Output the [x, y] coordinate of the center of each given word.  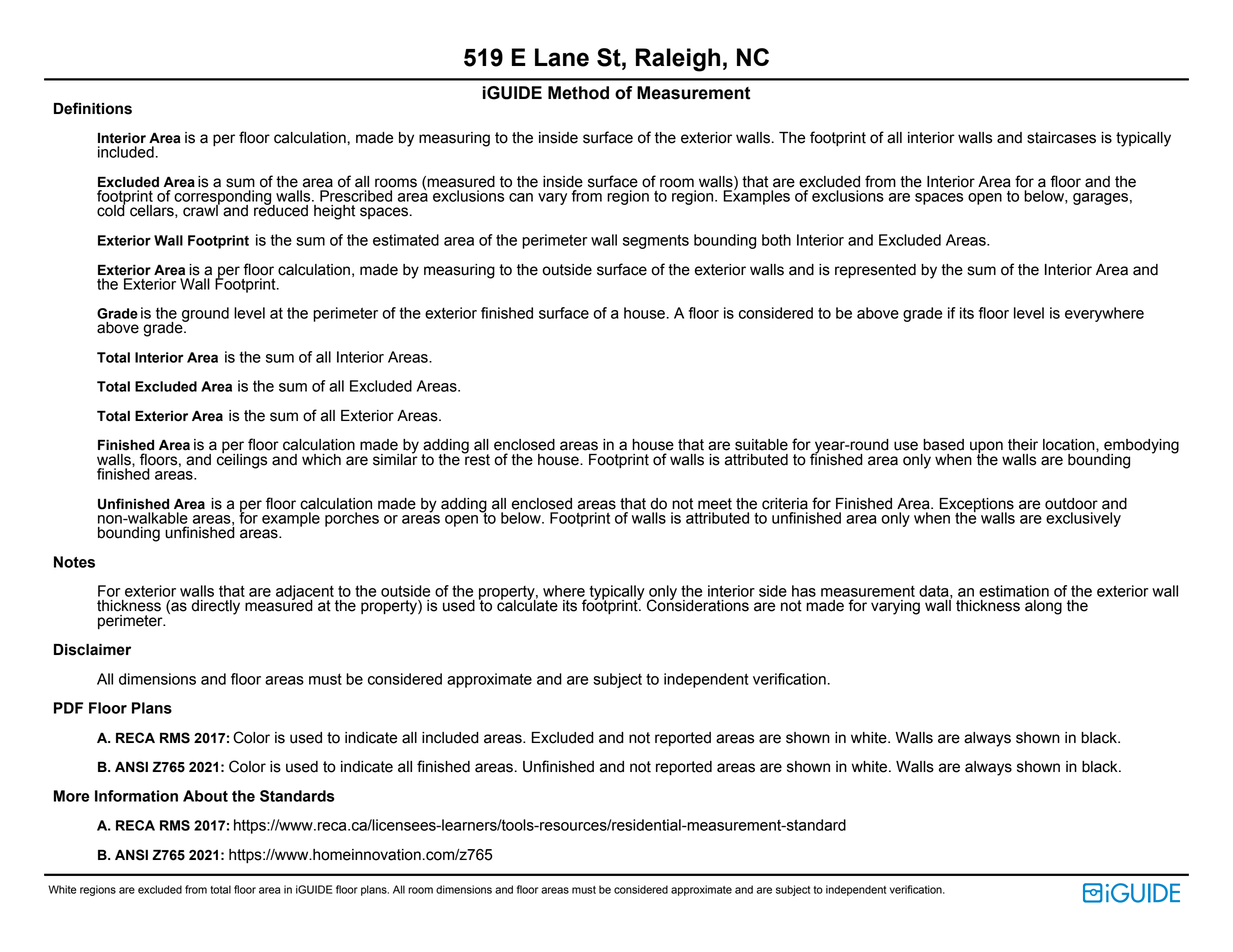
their [1023, 445]
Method [578, 93]
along [1043, 607]
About [205, 796]
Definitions [93, 108]
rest [476, 459]
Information [136, 796]
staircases [1061, 138]
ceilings [242, 460]
